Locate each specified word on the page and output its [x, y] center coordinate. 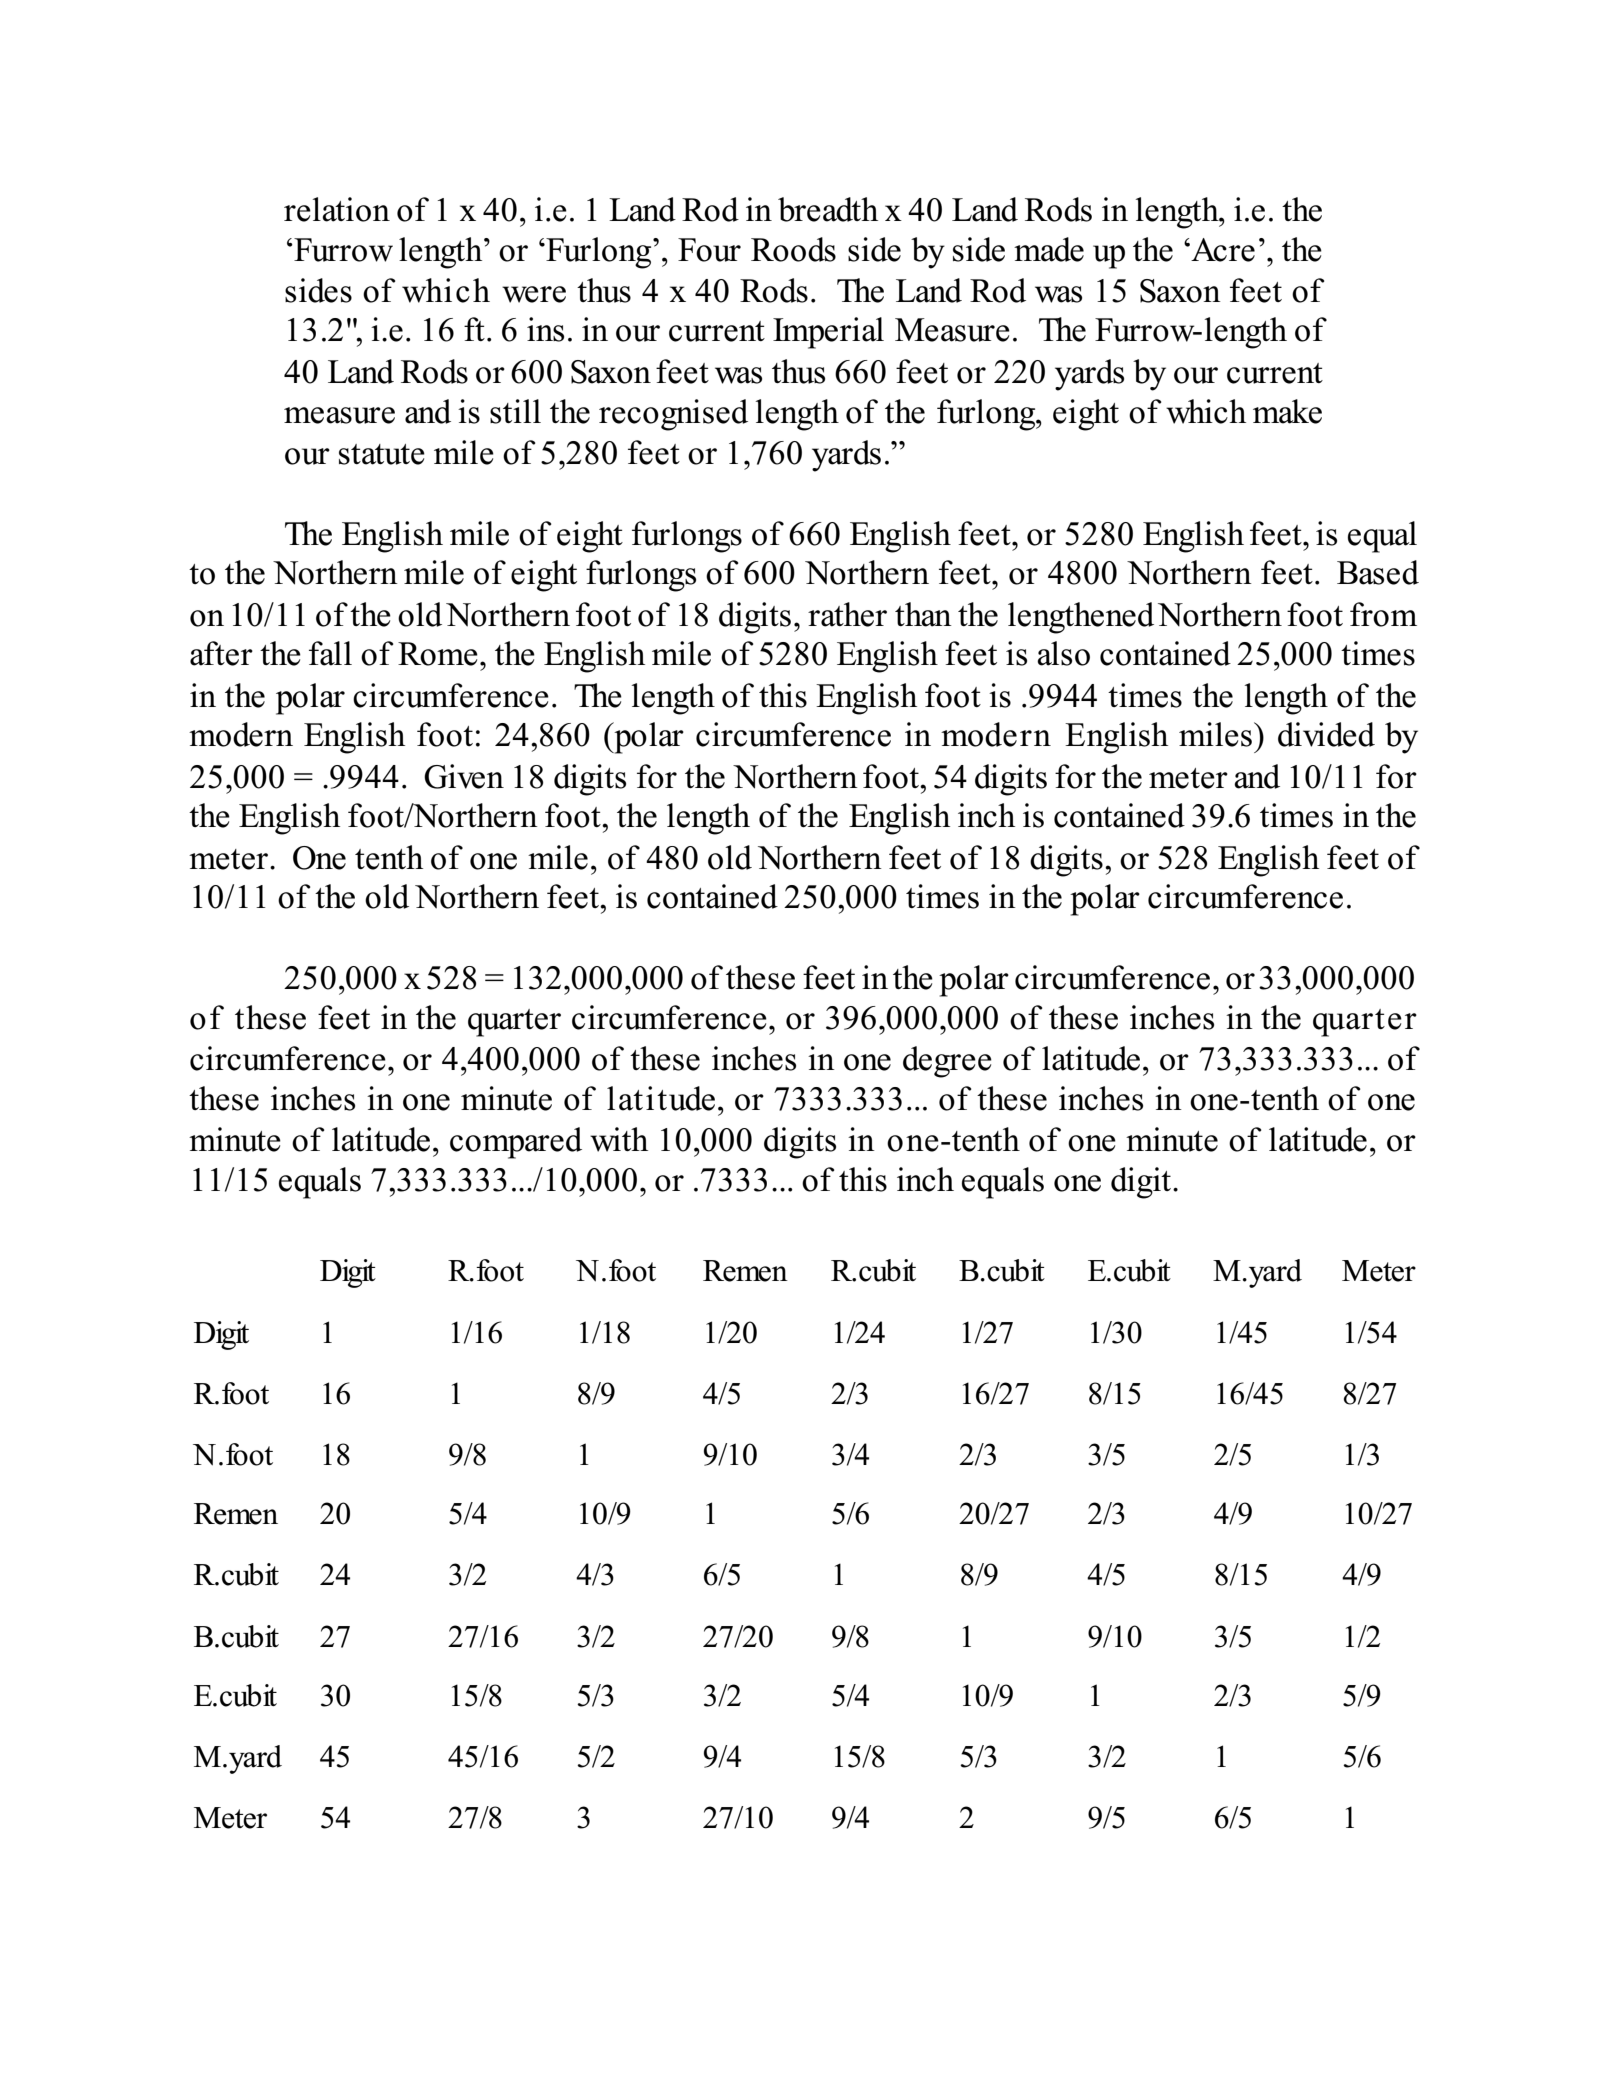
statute [382, 454]
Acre [1222, 250]
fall [330, 653]
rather [847, 614]
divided [1326, 734]
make [1287, 411]
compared [516, 1143]
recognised [673, 415]
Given [464, 776]
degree [947, 1062]
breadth [828, 209]
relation [337, 209]
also [1063, 653]
